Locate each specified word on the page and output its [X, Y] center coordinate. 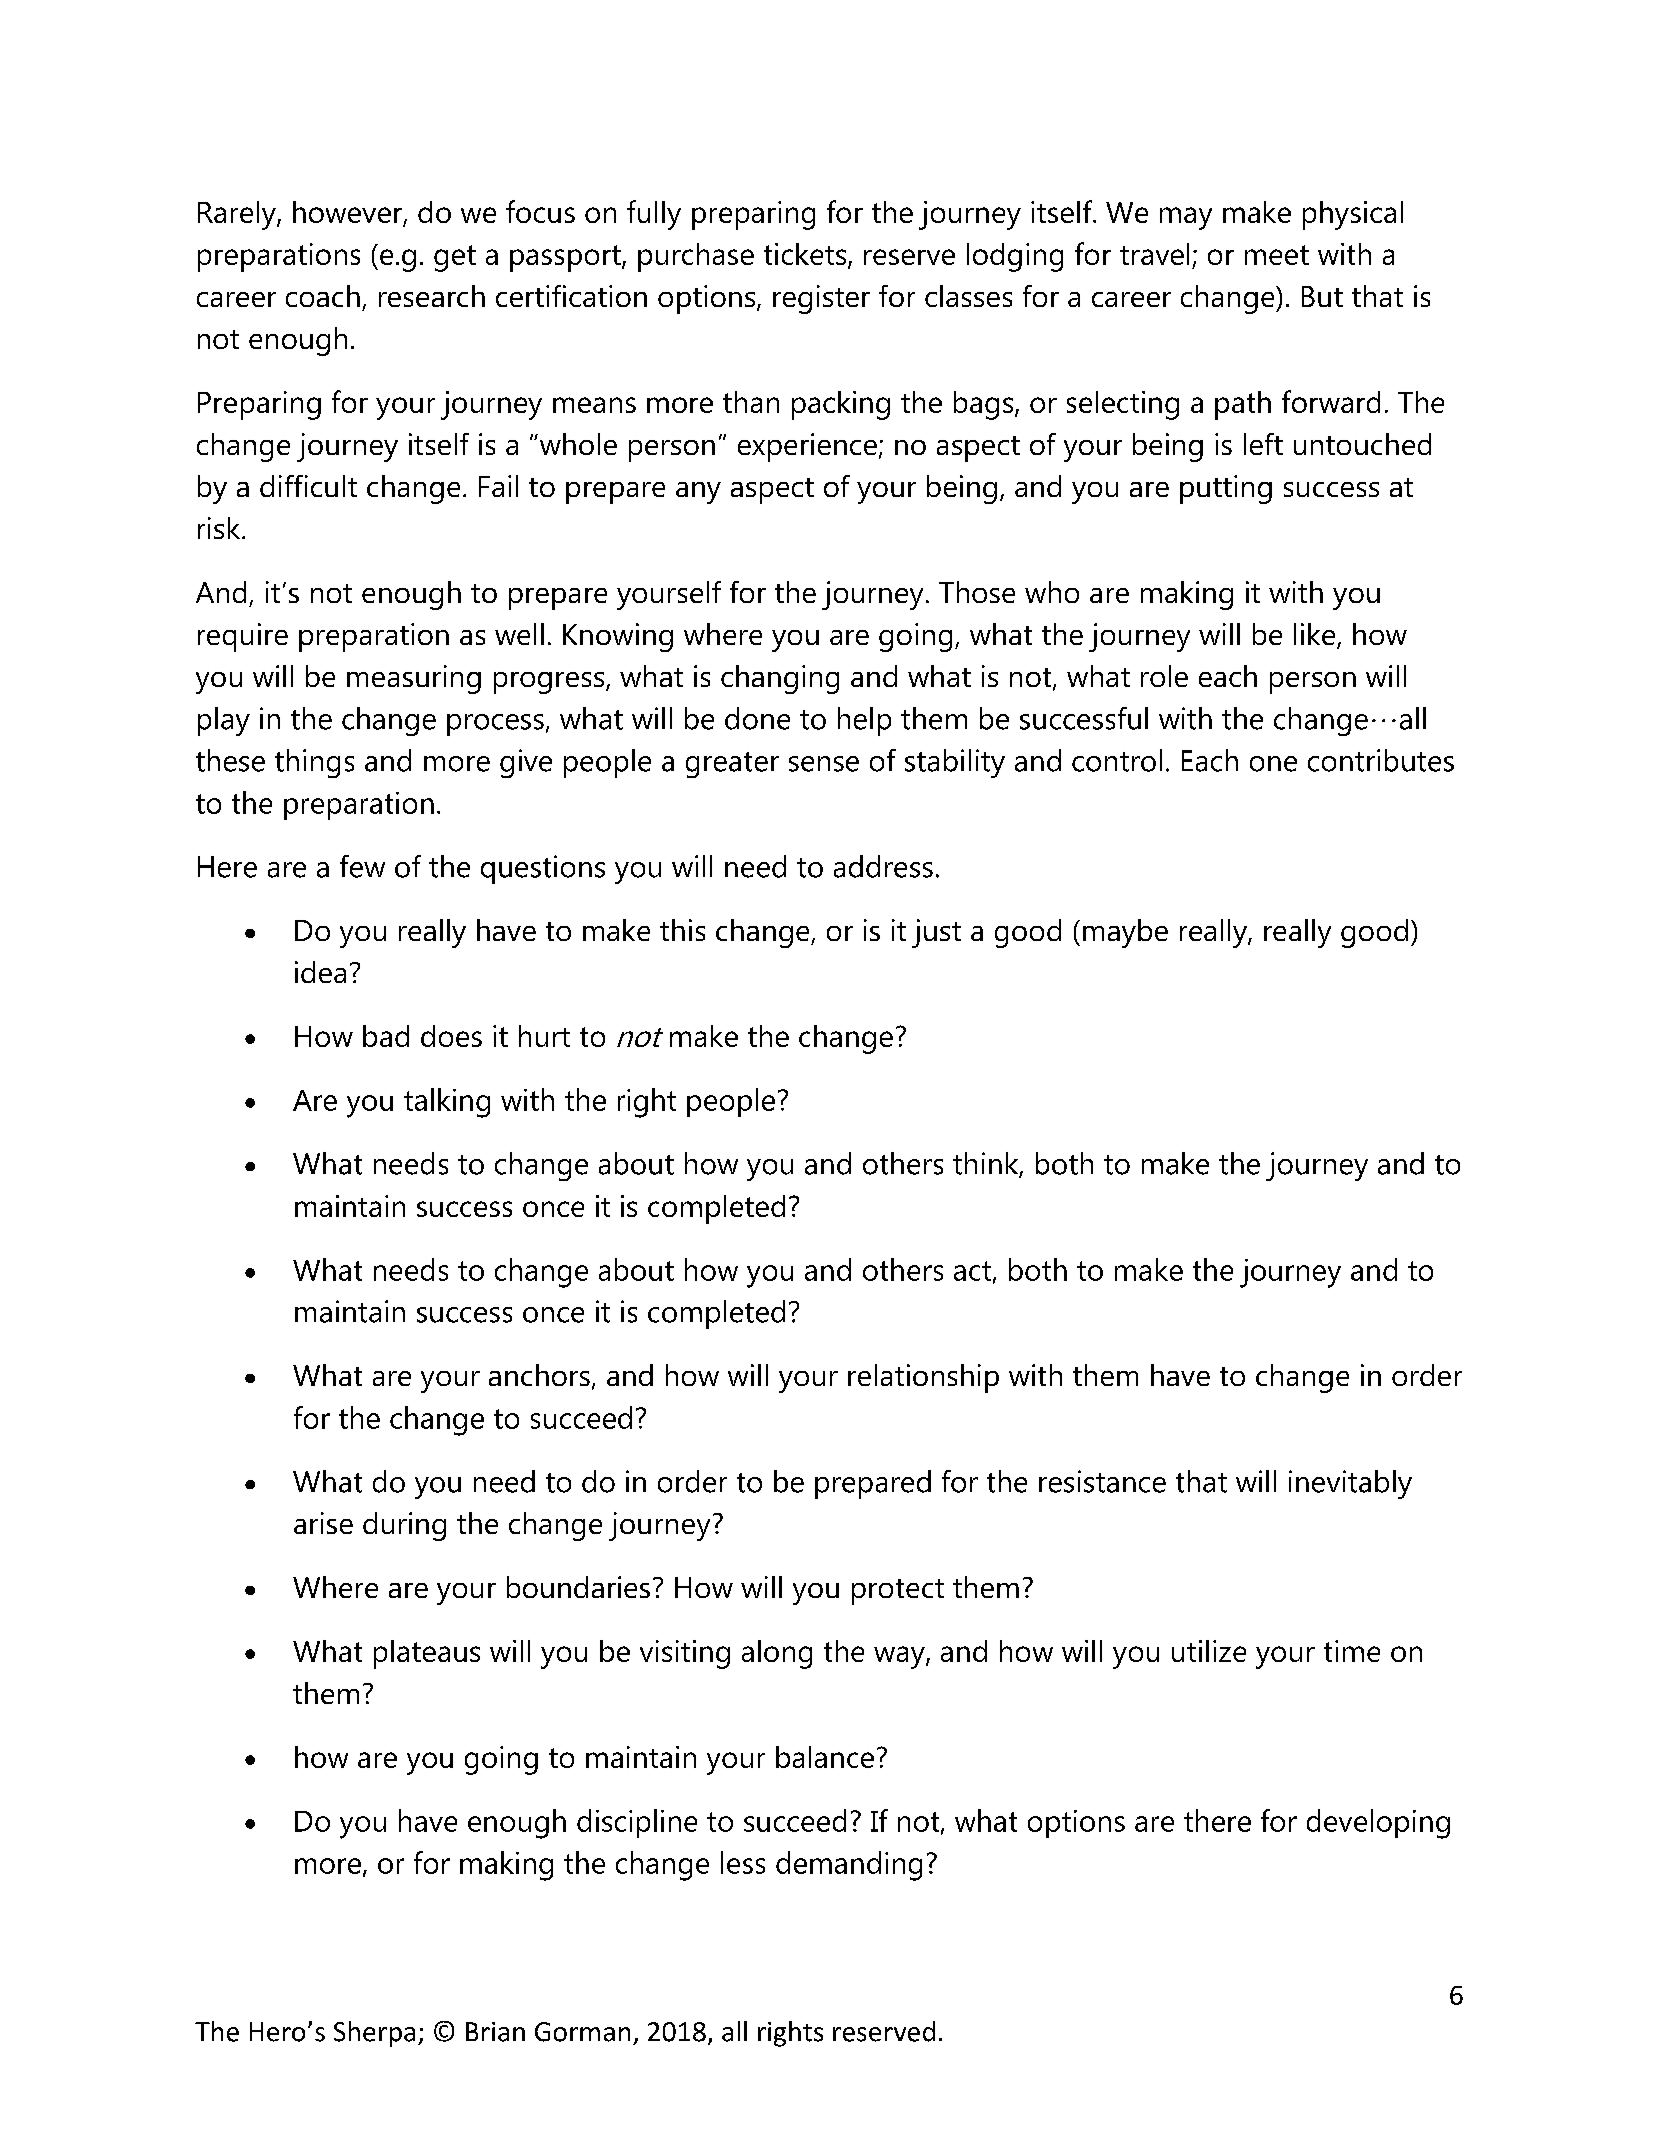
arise [323, 1523]
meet [1277, 255]
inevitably [1350, 1484]
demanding [849, 1866]
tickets [806, 255]
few [362, 866]
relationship [923, 1378]
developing [1378, 1824]
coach [323, 296]
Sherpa [374, 2034]
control [1117, 760]
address [883, 866]
